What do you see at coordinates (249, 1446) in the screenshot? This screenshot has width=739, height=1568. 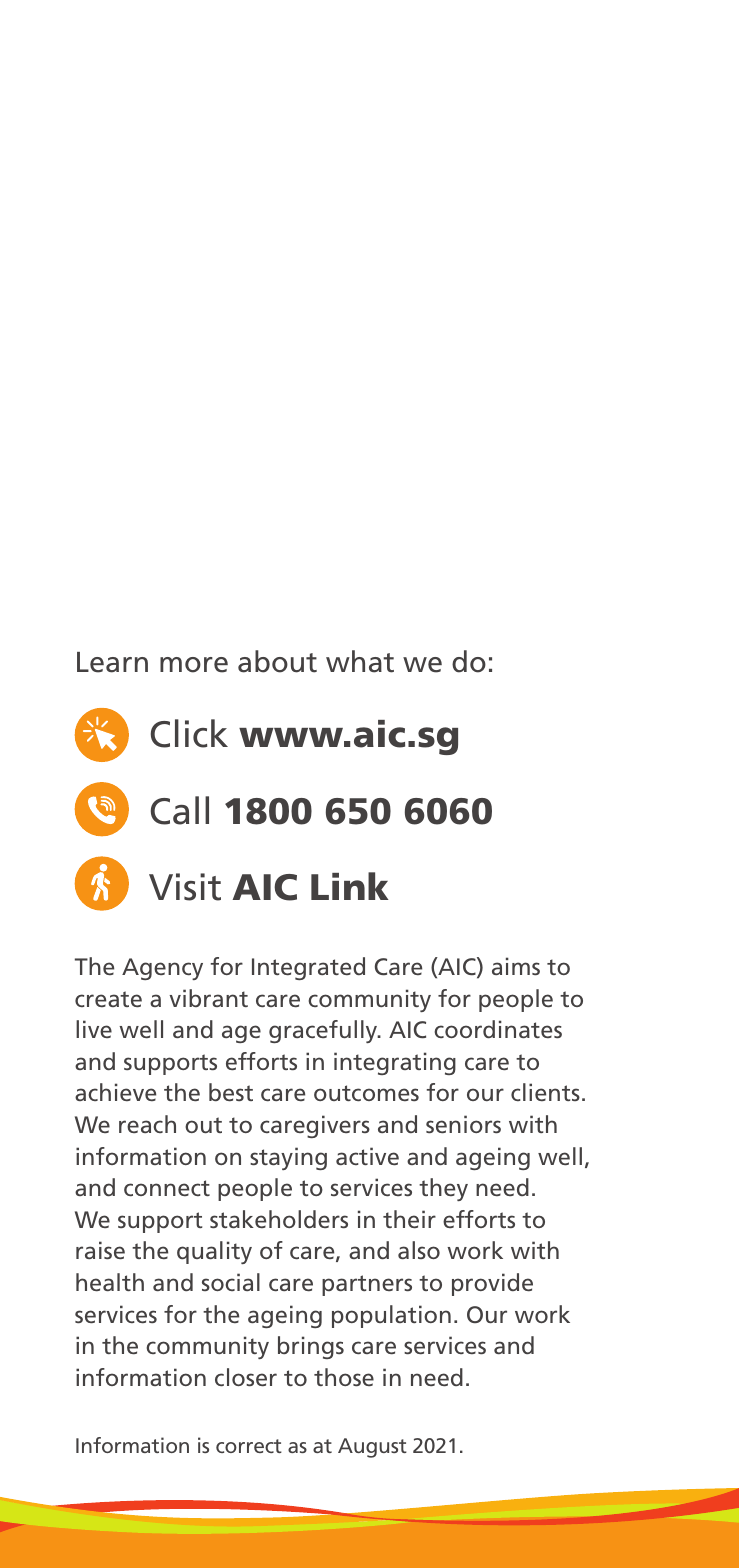 I see `correct` at bounding box center [249, 1446].
